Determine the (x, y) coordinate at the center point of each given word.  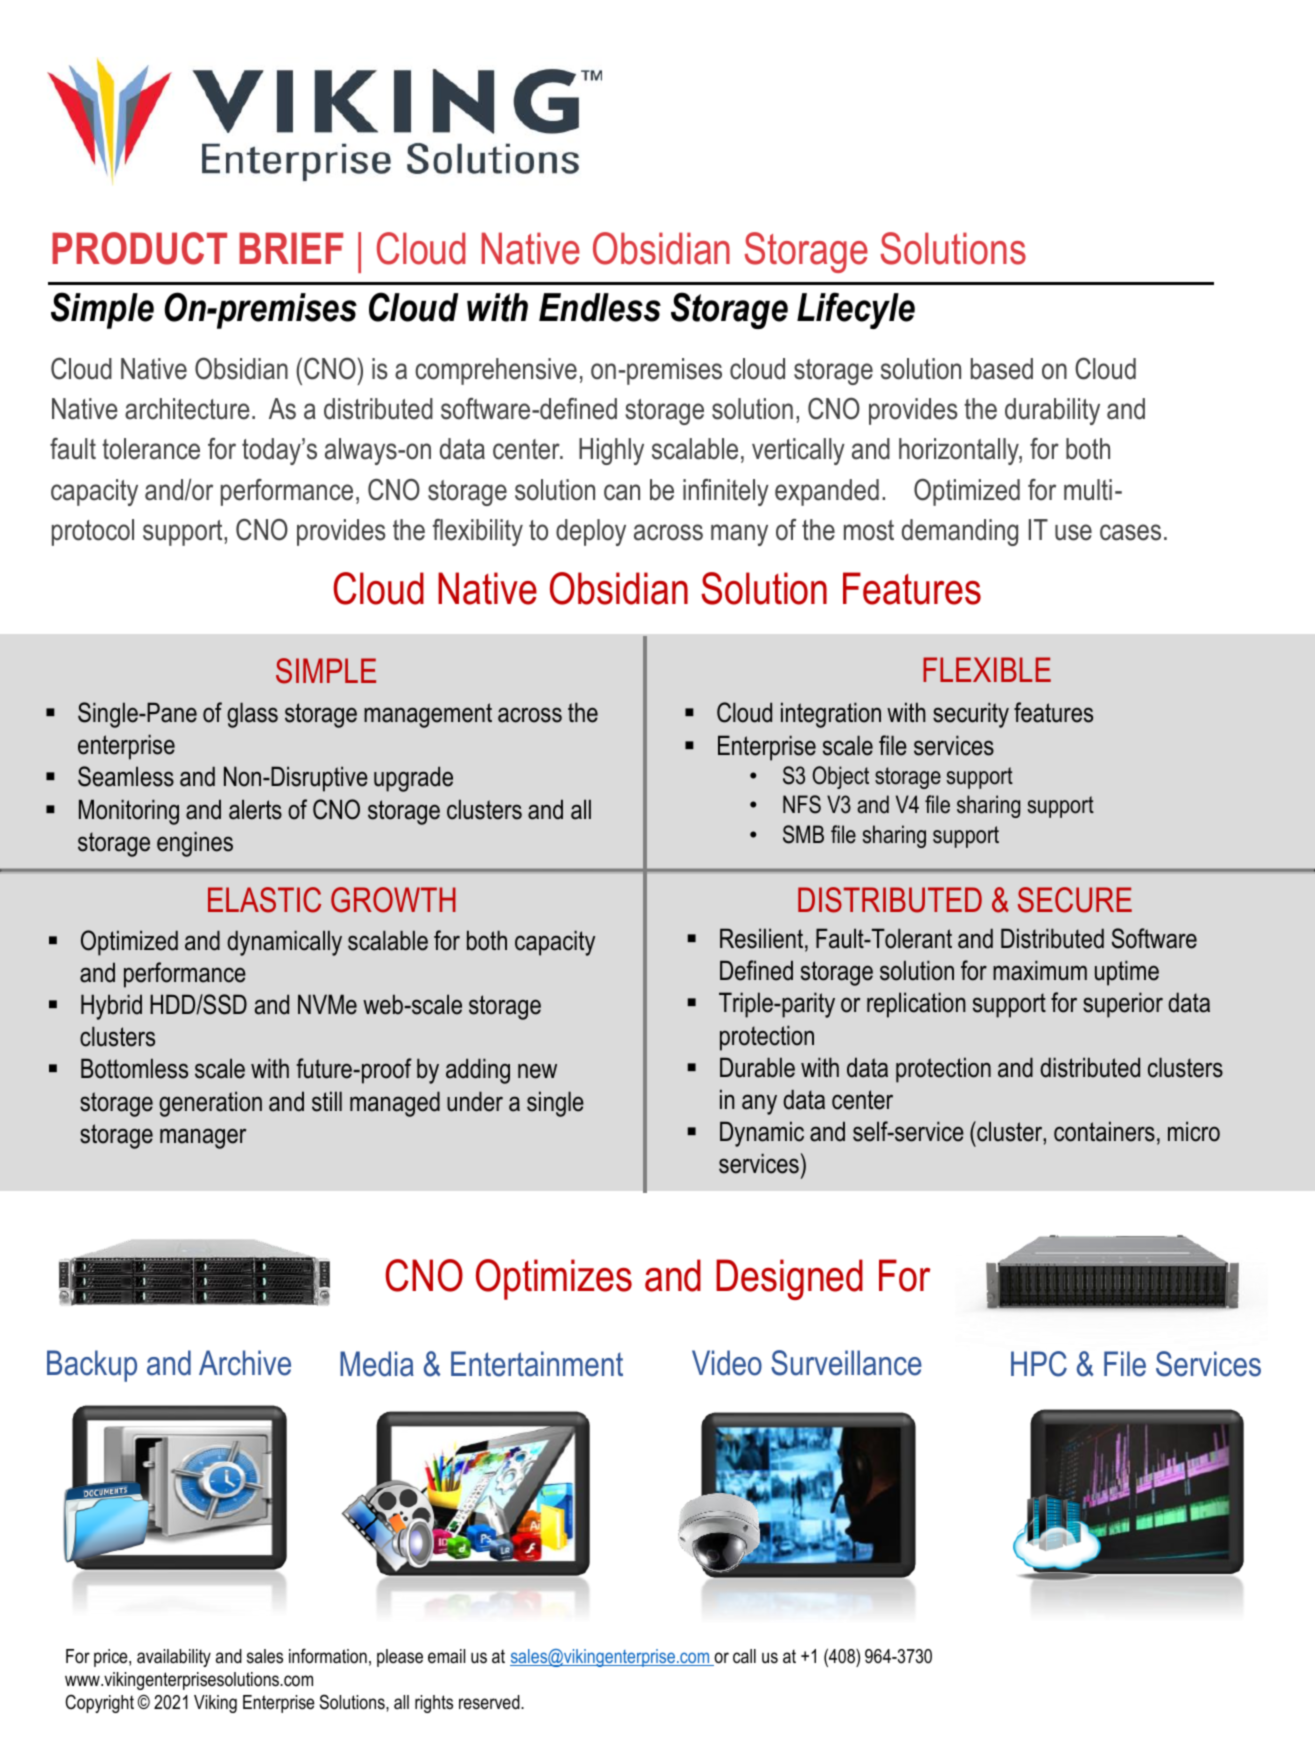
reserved (490, 1702)
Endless (600, 307)
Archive (245, 1363)
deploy (591, 532)
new (537, 1071)
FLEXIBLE (987, 669)
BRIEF (291, 248)
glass (252, 715)
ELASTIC (264, 900)
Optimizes (554, 1279)
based (1002, 369)
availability (174, 1658)
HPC (1039, 1364)
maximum (1040, 970)
